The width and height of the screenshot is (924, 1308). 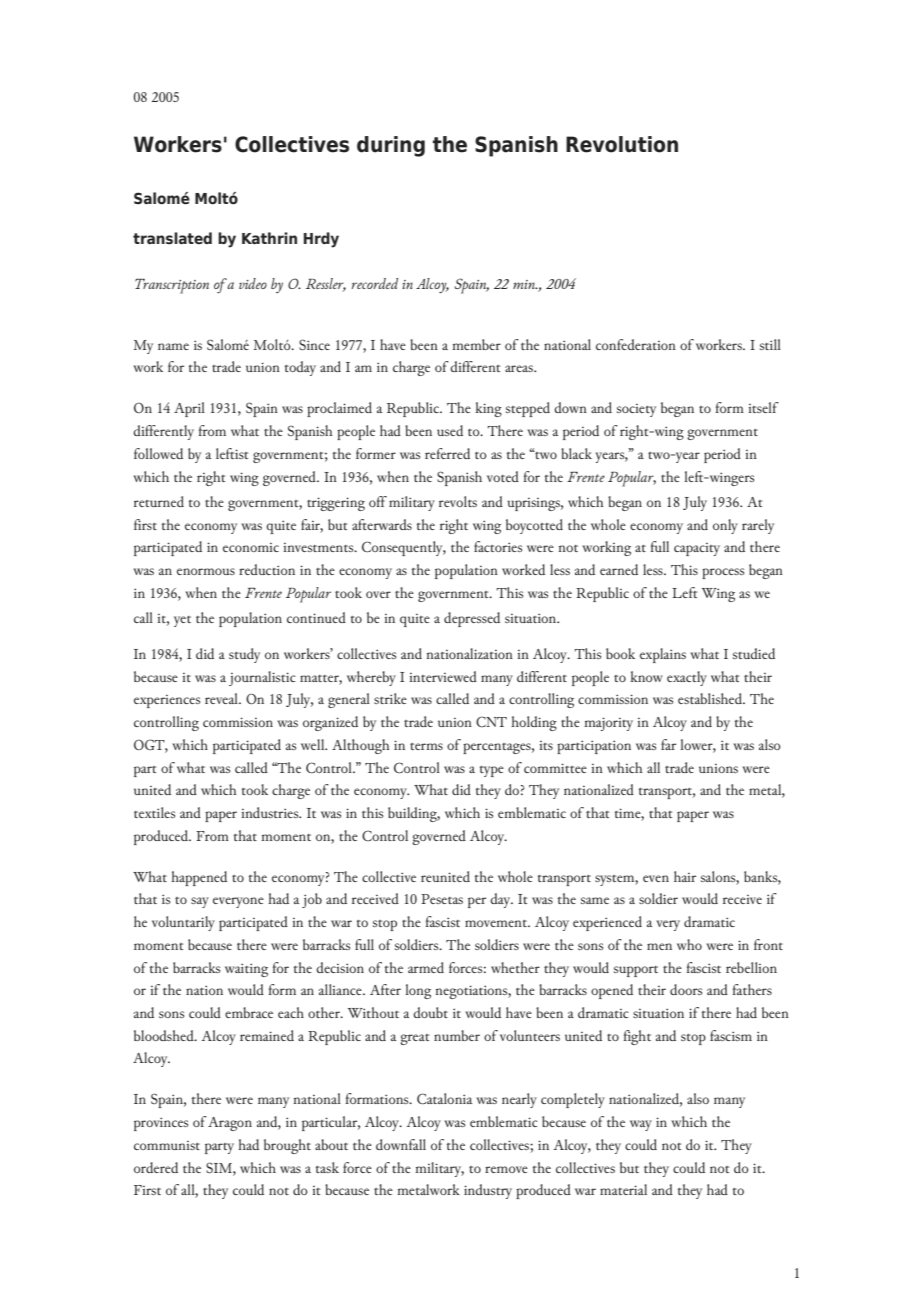 What do you see at coordinates (391, 146) in the screenshot?
I see `during` at bounding box center [391, 146].
